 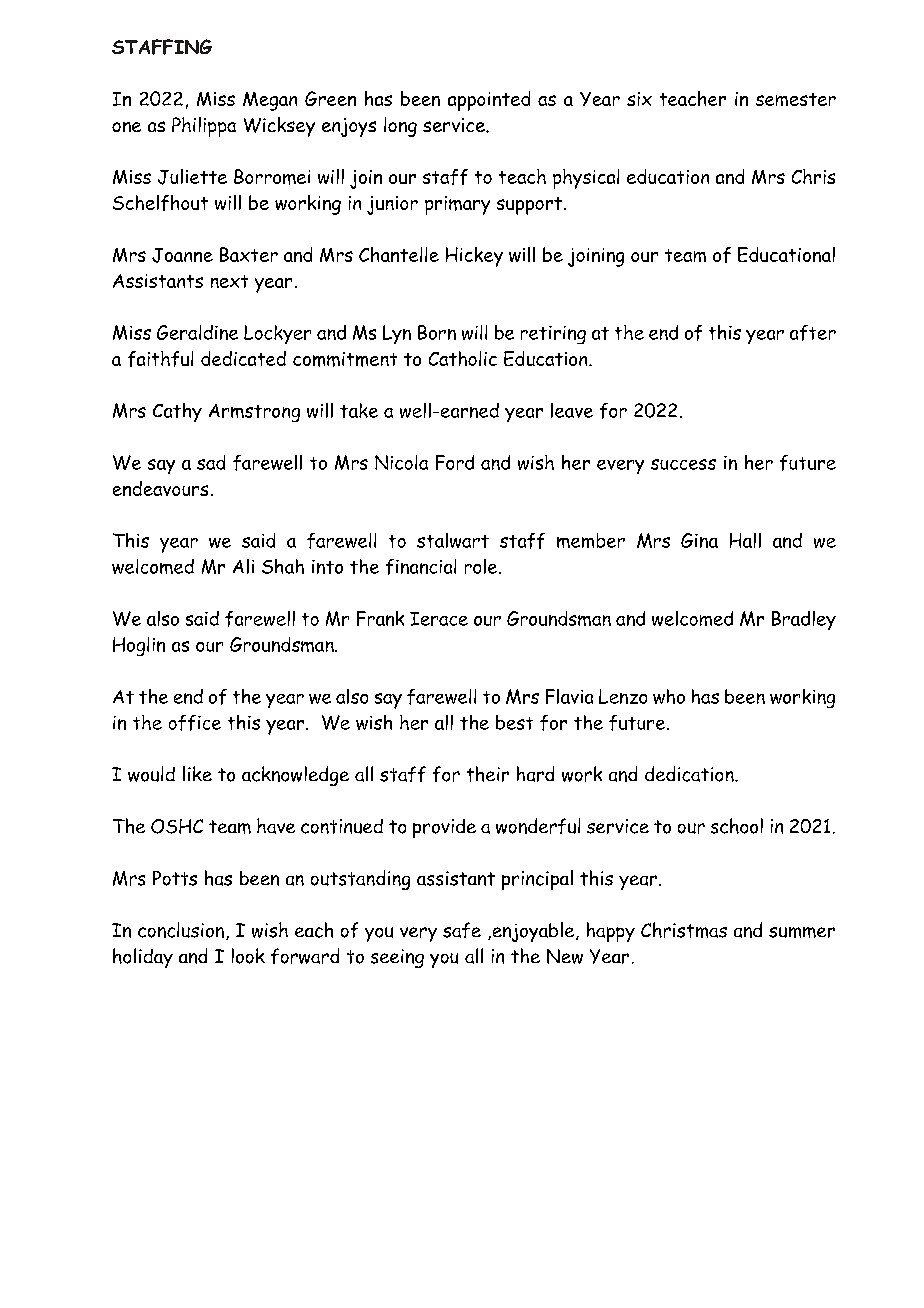 What do you see at coordinates (489, 101) in the screenshot?
I see `appointed` at bounding box center [489, 101].
